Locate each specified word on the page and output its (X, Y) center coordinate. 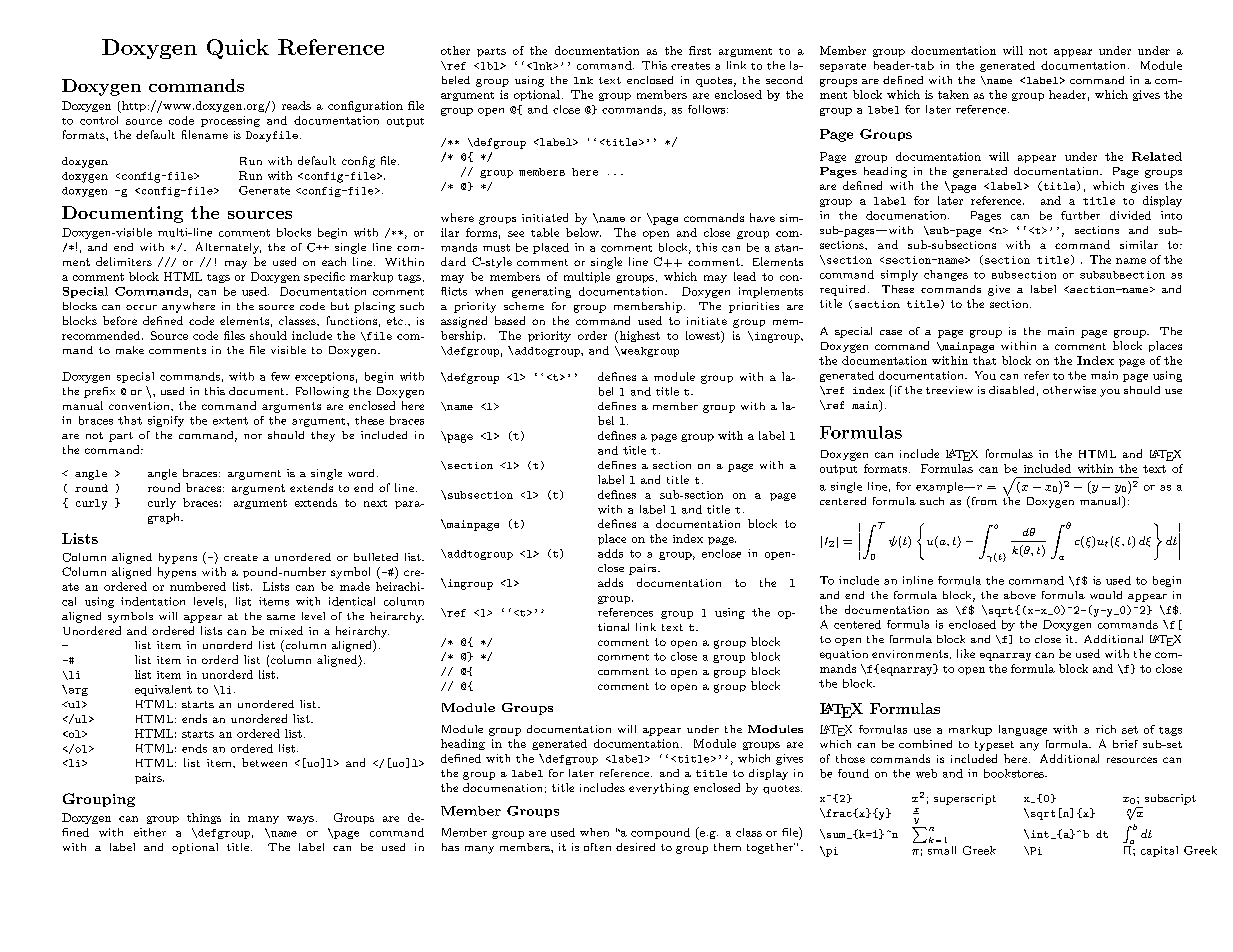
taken (953, 94)
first (700, 50)
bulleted (376, 557)
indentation (153, 601)
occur (141, 307)
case (891, 332)
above (1020, 595)
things (204, 818)
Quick (238, 49)
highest (638, 337)
